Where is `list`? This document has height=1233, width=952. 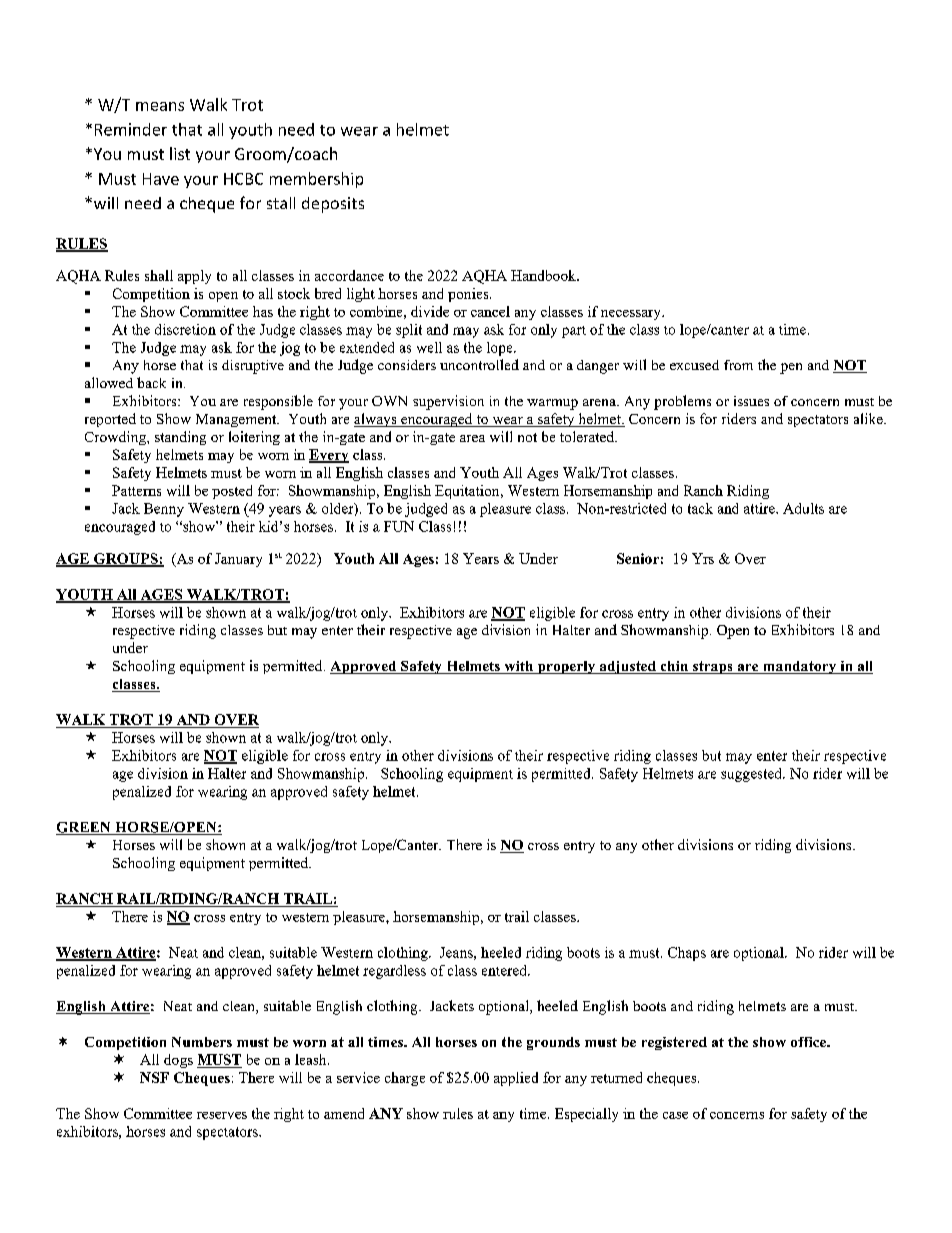 list is located at coordinates (180, 153).
